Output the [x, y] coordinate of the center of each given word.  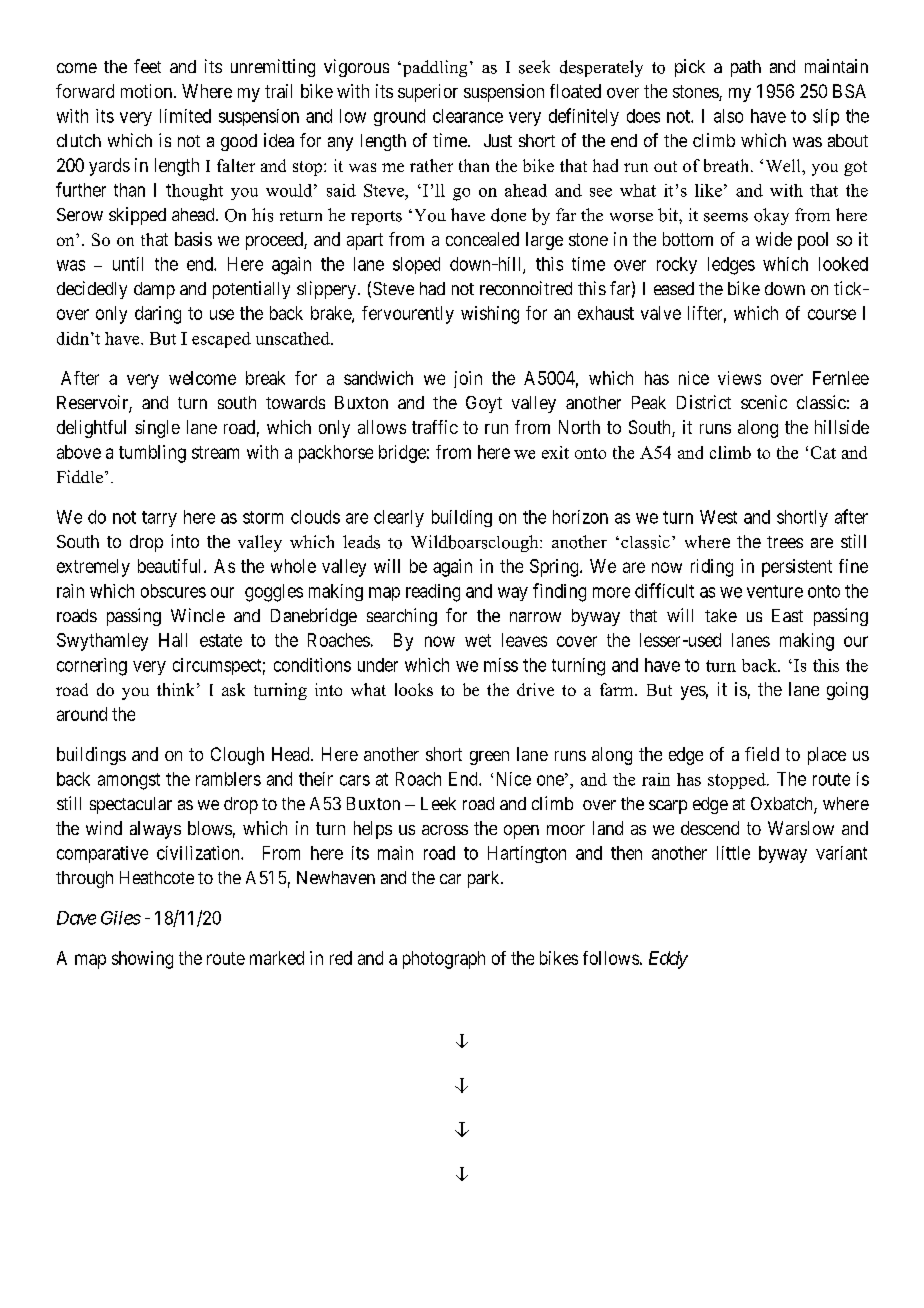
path [746, 68]
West [718, 517]
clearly [399, 518]
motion [148, 91]
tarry [159, 519]
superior [428, 93]
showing [142, 960]
